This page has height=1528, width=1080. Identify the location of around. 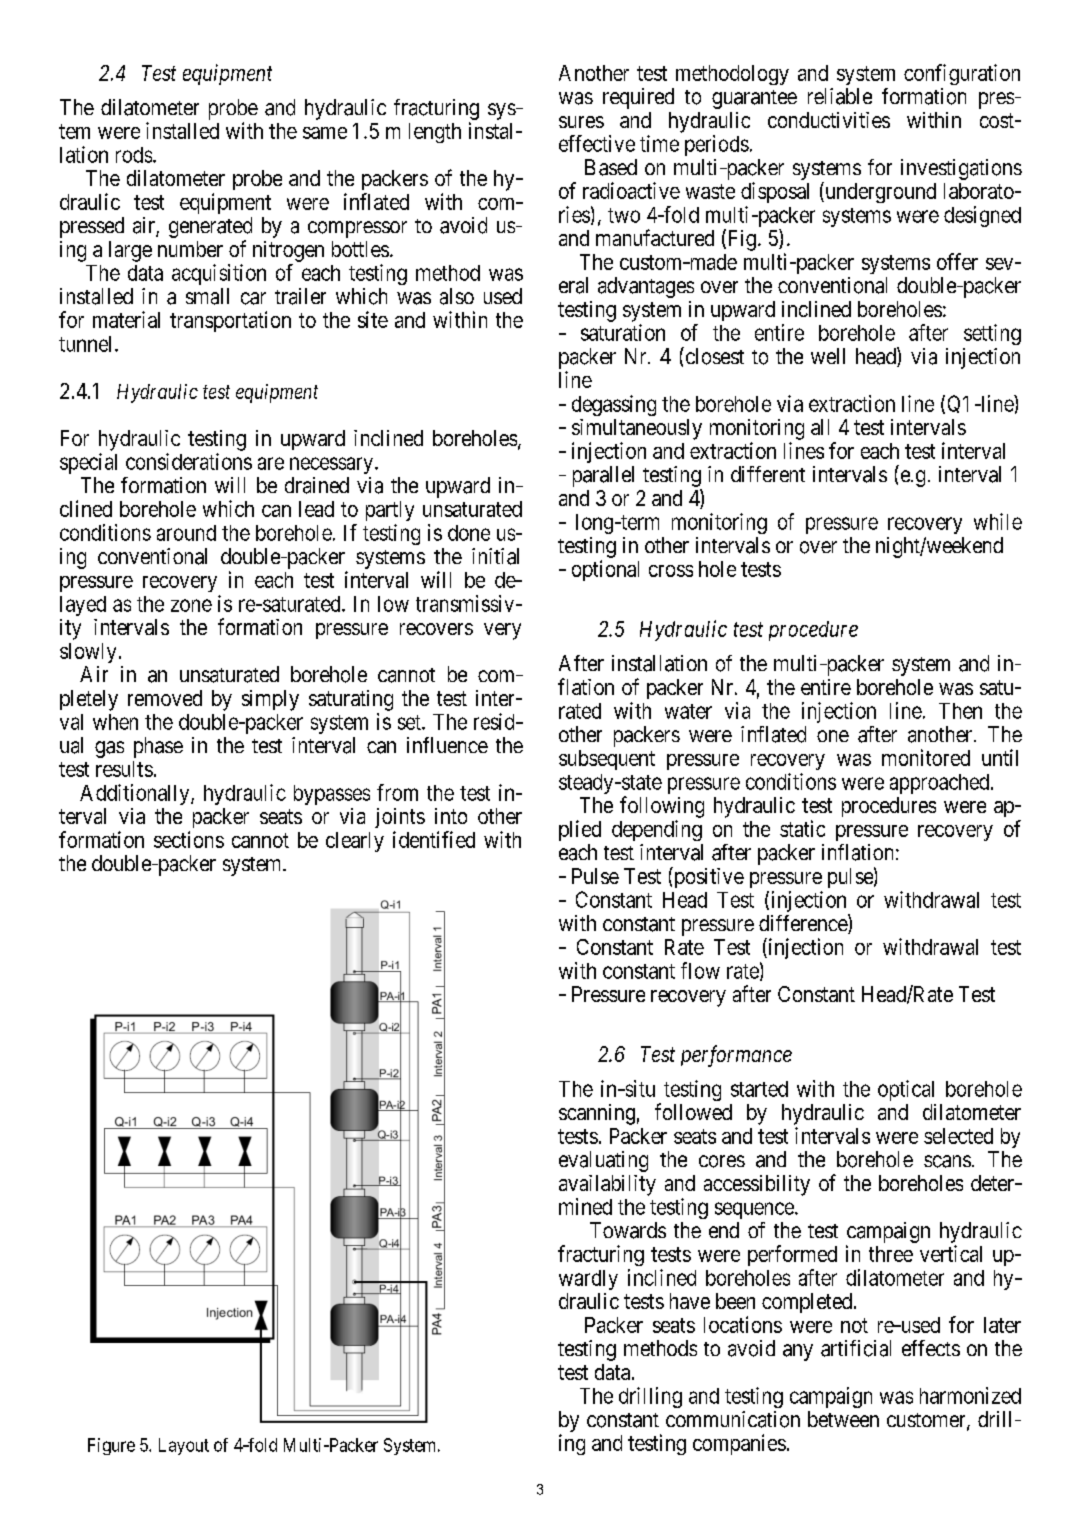
(186, 533).
